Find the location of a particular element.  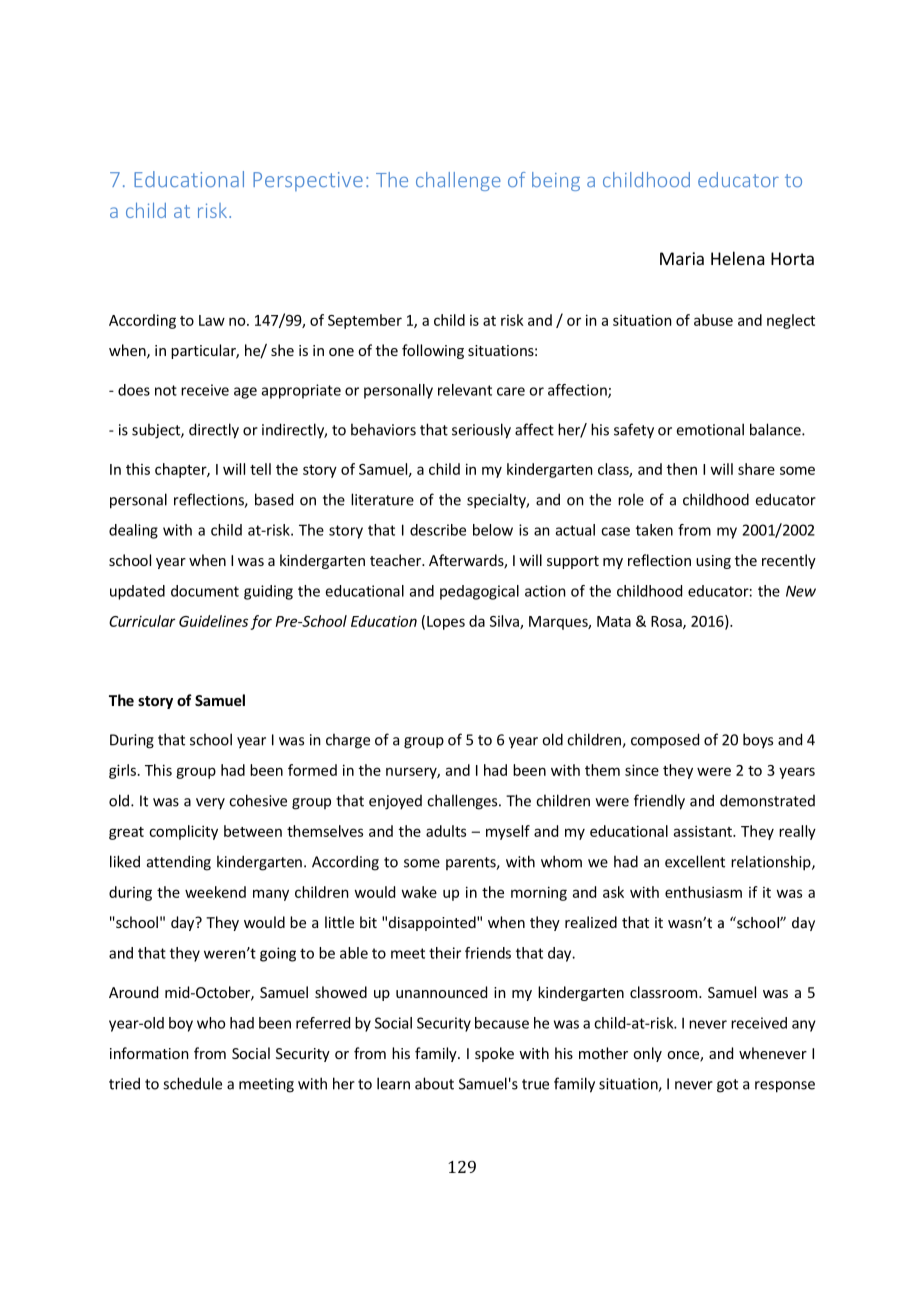

Lopes is located at coordinates (446, 623).
